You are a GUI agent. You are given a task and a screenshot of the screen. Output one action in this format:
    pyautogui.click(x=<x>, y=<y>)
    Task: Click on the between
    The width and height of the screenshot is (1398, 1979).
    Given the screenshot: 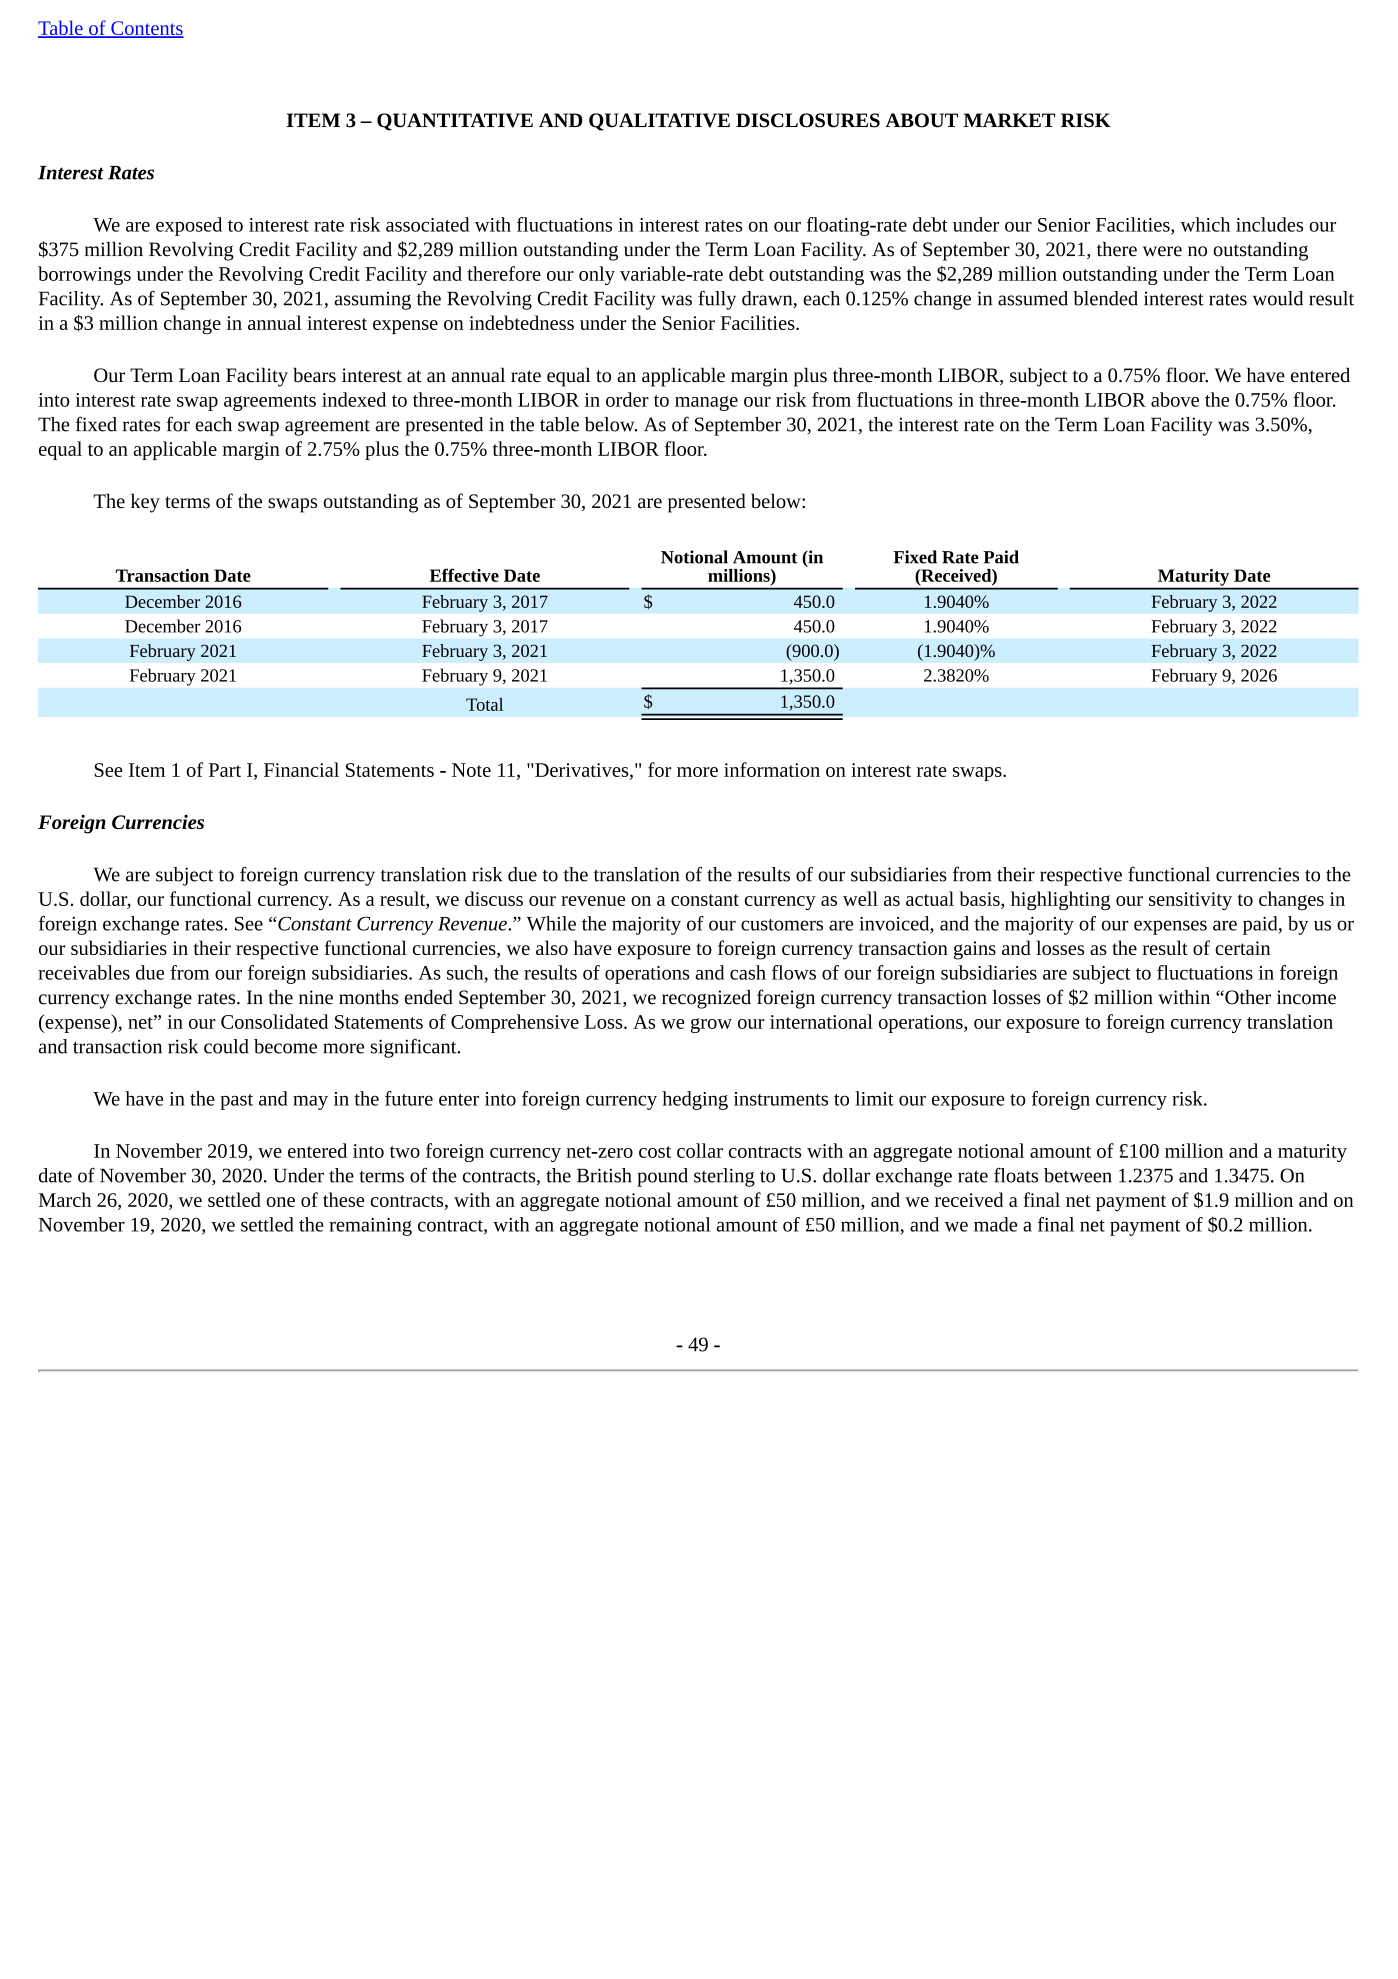 What is the action you would take?
    pyautogui.click(x=1078, y=1175)
